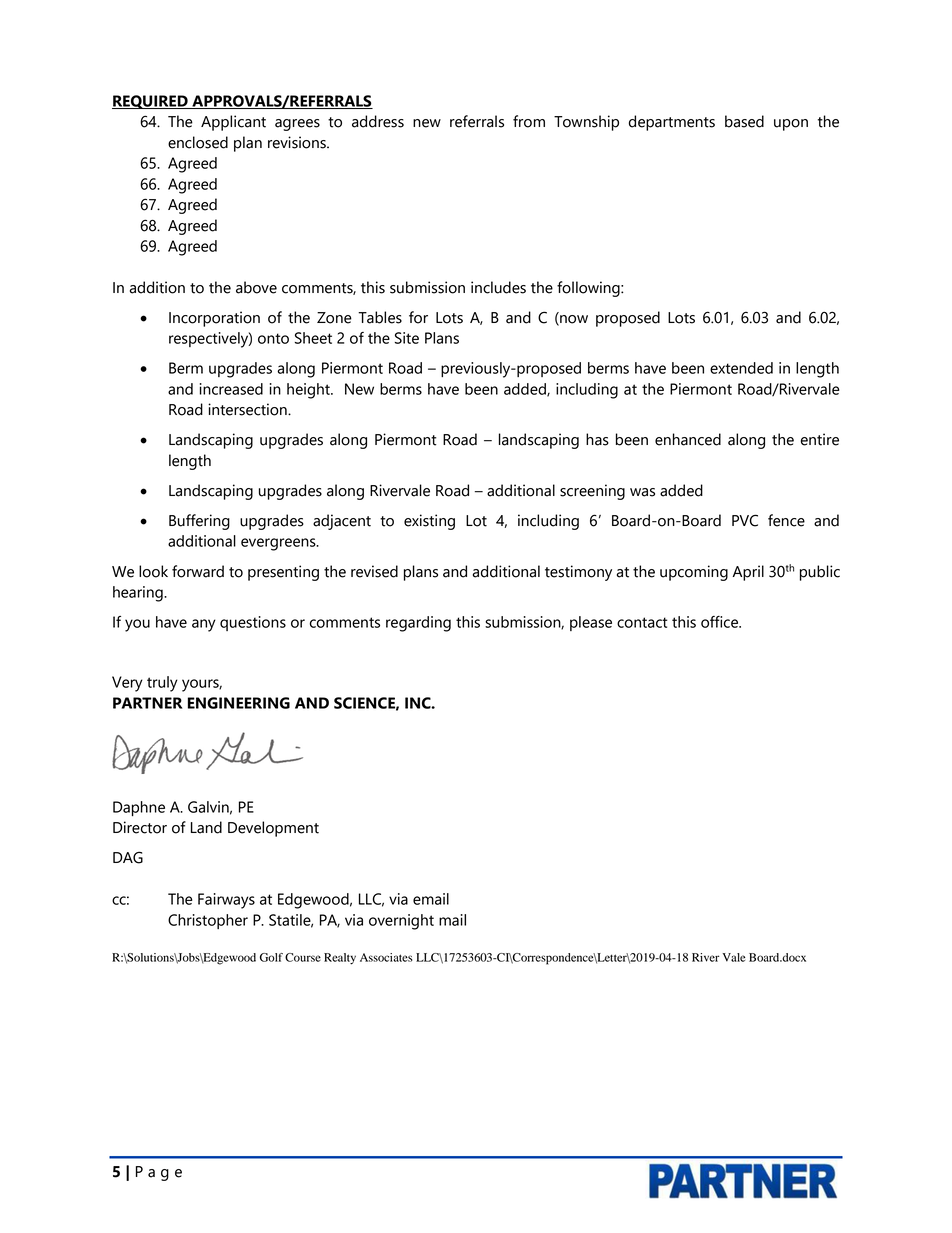  What do you see at coordinates (162, 684) in the document?
I see `truly` at bounding box center [162, 684].
